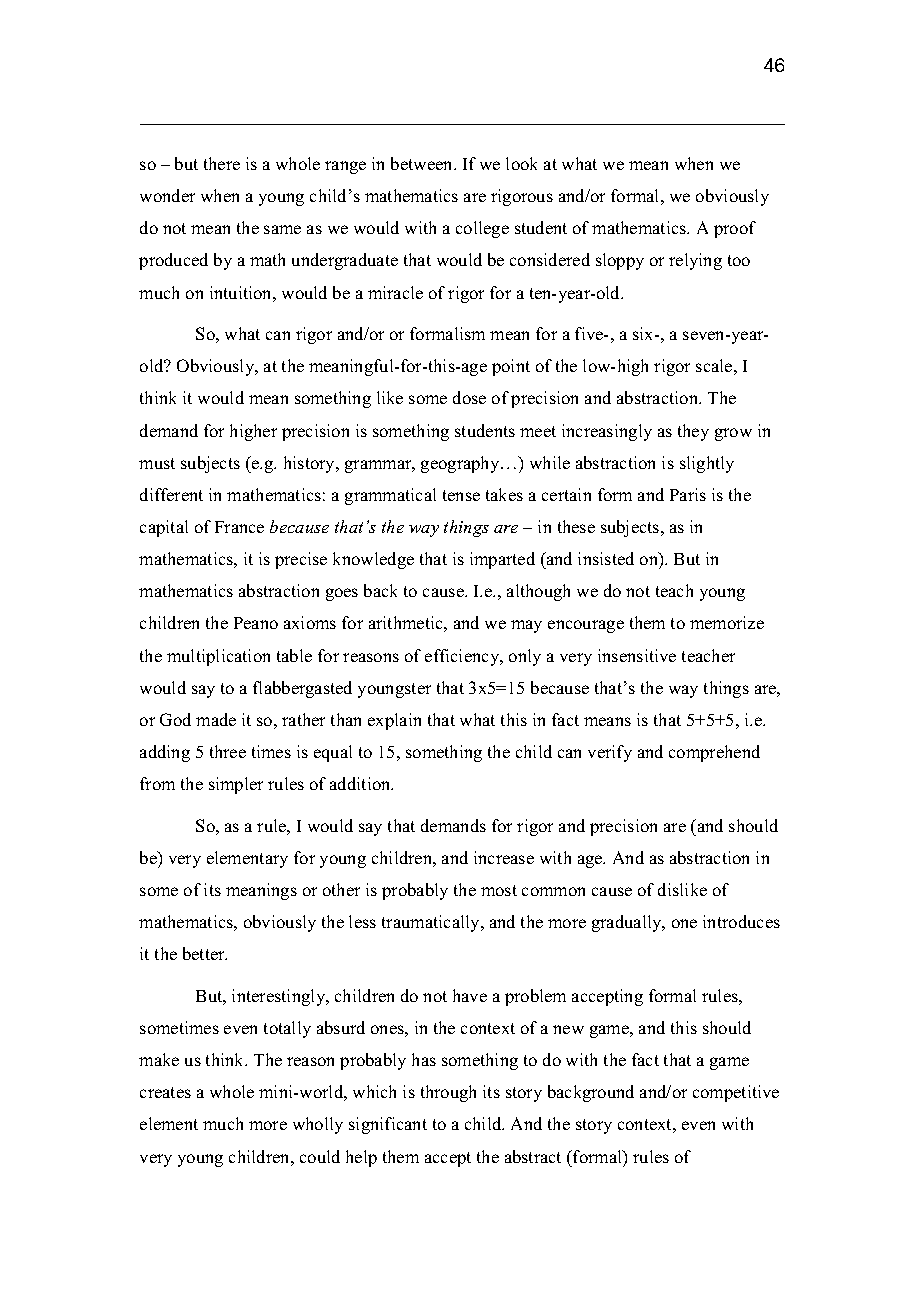  Describe the element at coordinates (628, 923) in the screenshot. I see `gradually` at that location.
